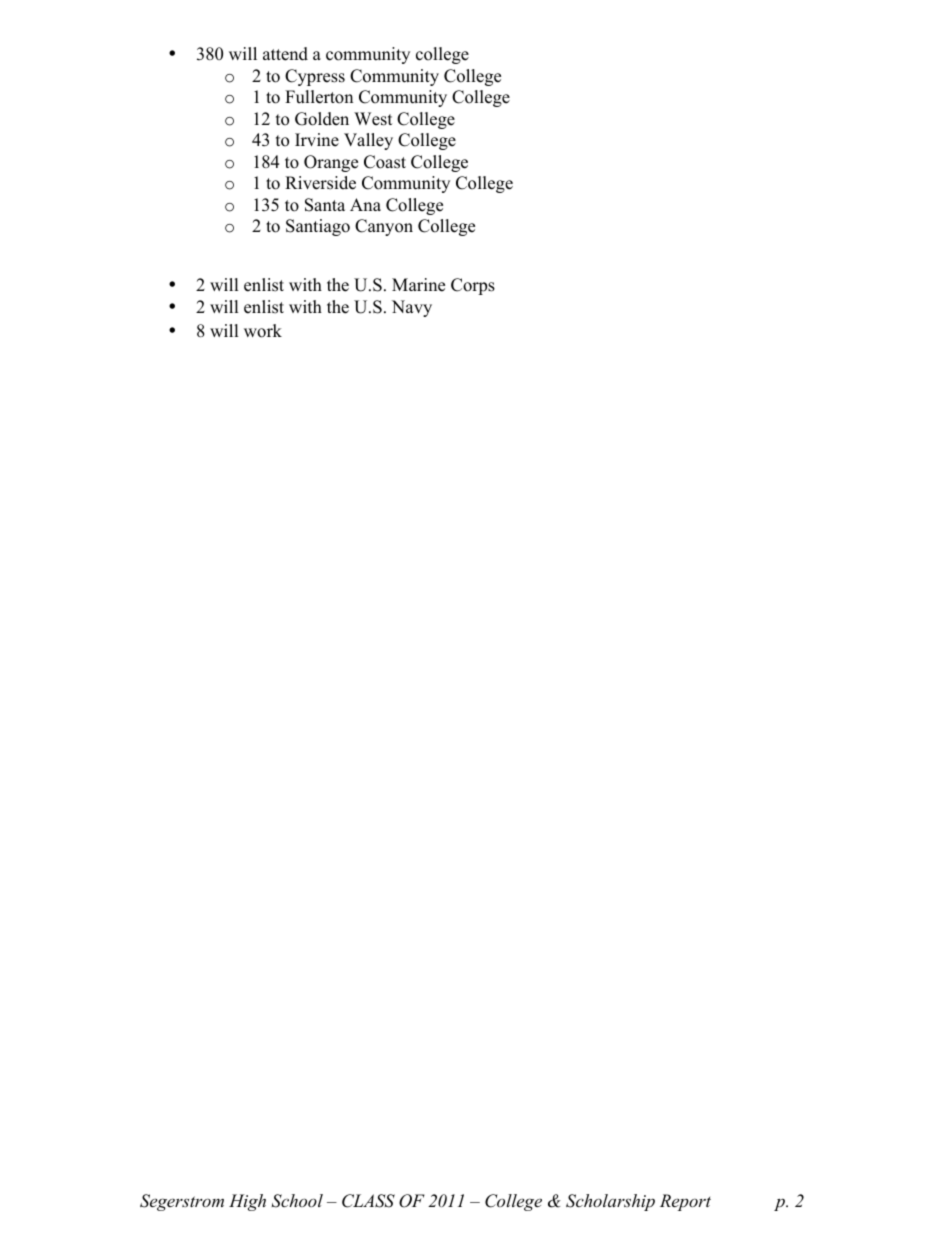  What do you see at coordinates (373, 119) in the screenshot?
I see `West` at bounding box center [373, 119].
